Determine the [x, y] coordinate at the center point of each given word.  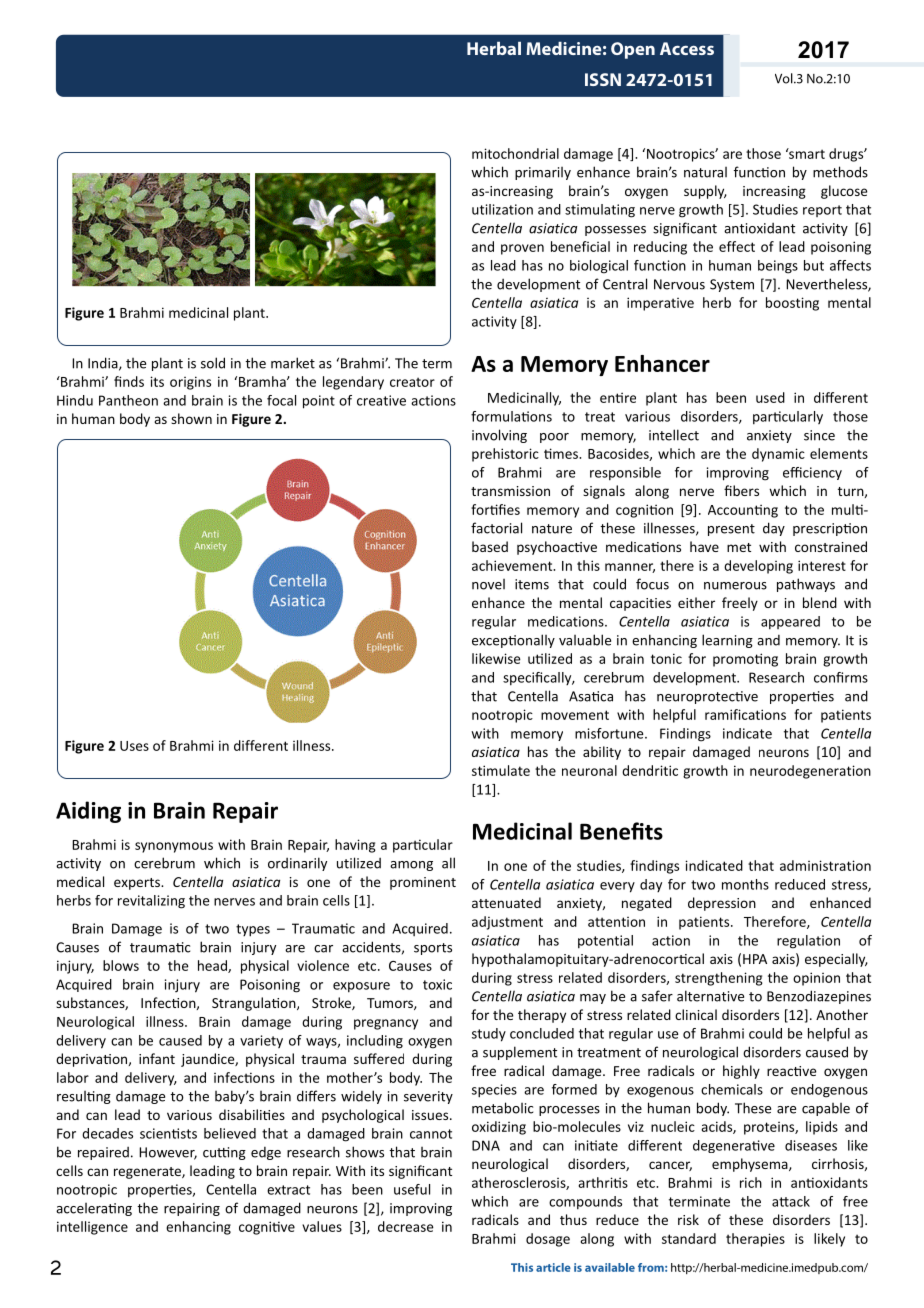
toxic [437, 984]
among [411, 866]
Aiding [88, 812]
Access [687, 48]
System [732, 285]
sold [213, 363]
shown [191, 418]
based [490, 546]
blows [121, 965]
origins [190, 383]
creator [412, 382]
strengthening [719, 979]
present [731, 530]
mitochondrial [515, 153]
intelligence [92, 1228]
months [745, 884]
